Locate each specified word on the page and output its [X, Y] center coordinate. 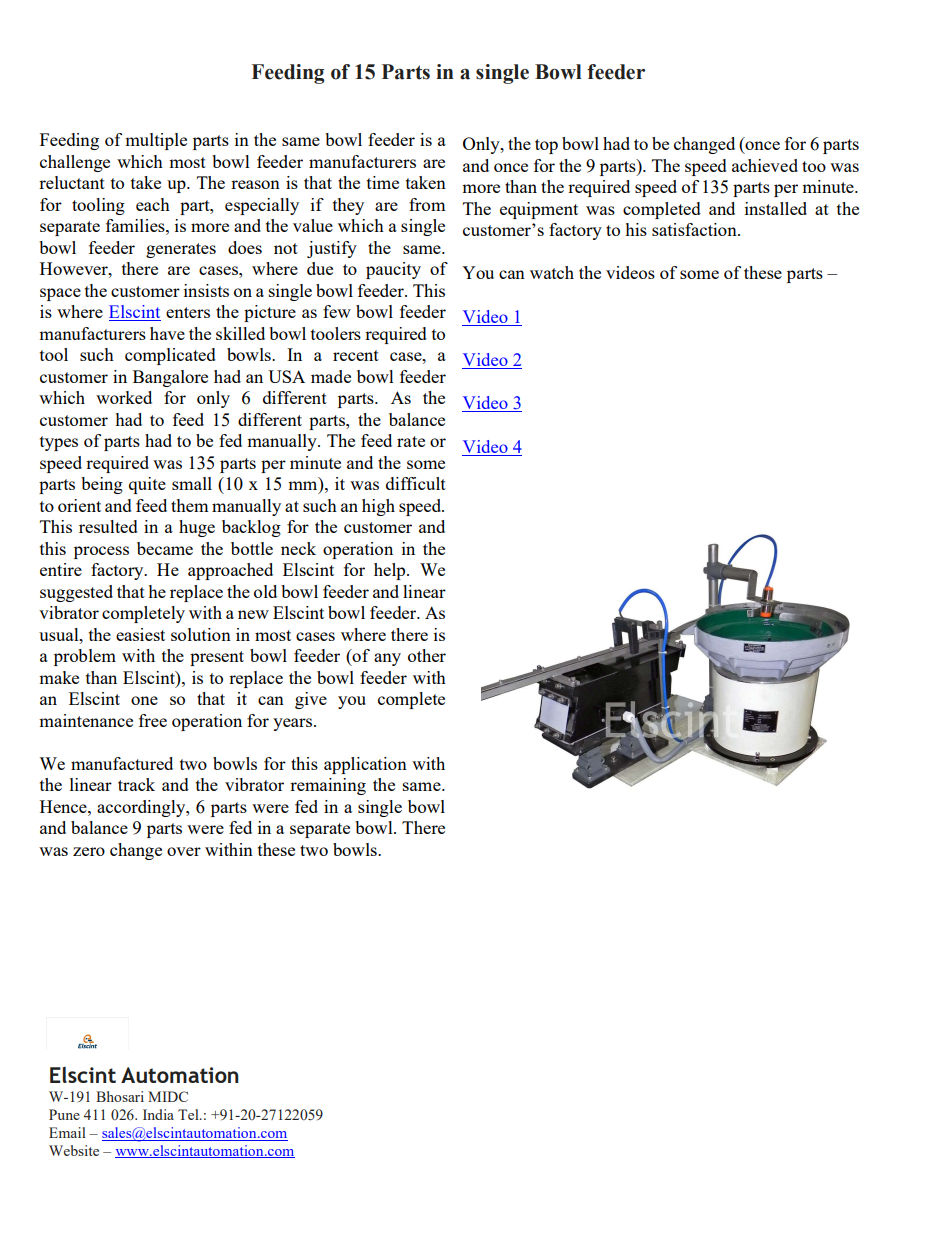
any [387, 659]
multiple [156, 141]
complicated [170, 356]
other [427, 655]
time [383, 182]
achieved [765, 165]
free [153, 720]
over [184, 851]
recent [356, 355]
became [165, 548]
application [365, 765]
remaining [328, 786]
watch [552, 272]
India [158, 1114]
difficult [416, 483]
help [391, 571]
